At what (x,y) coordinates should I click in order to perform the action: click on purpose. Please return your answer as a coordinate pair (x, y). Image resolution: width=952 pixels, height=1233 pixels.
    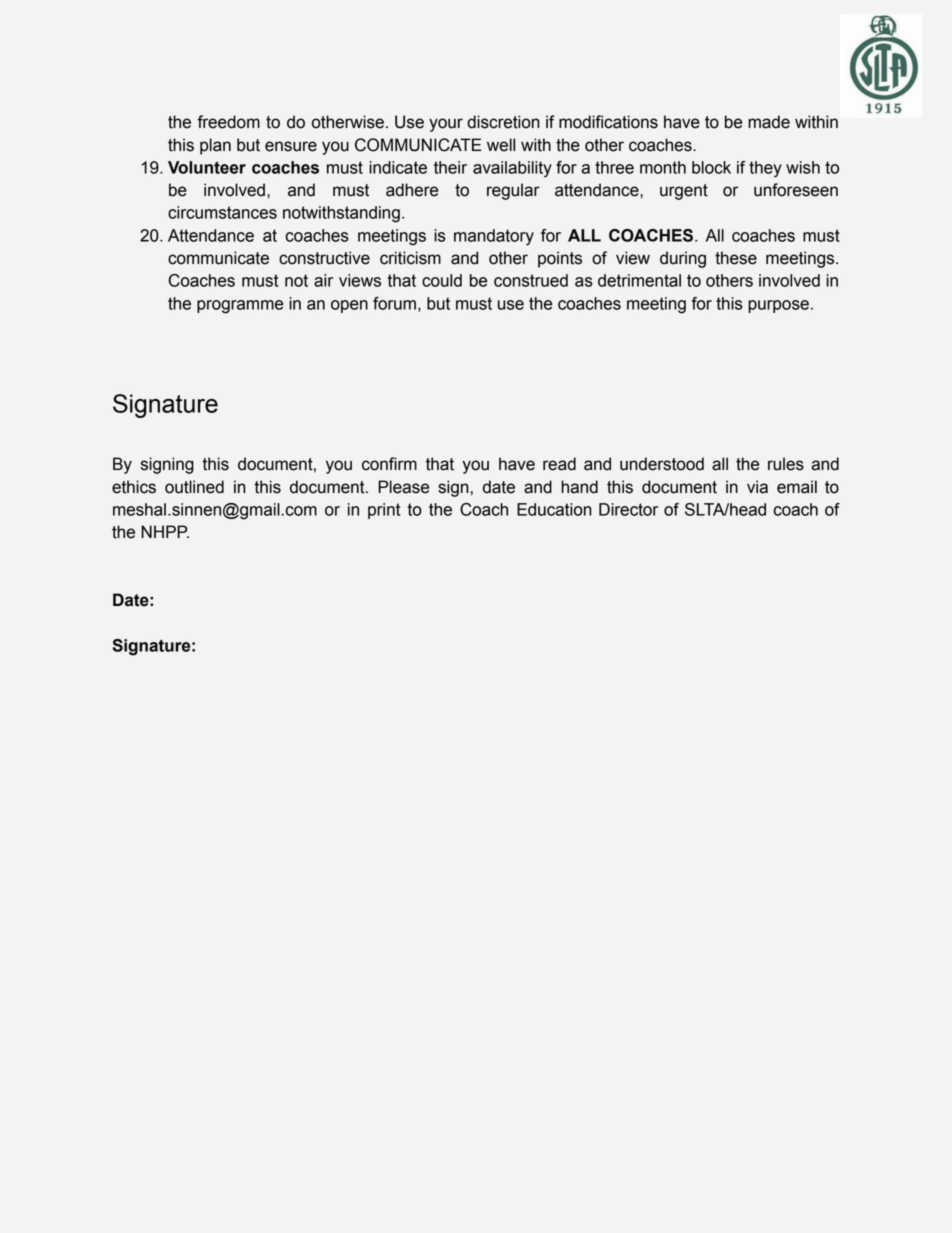
    Looking at the image, I should click on (778, 306).
